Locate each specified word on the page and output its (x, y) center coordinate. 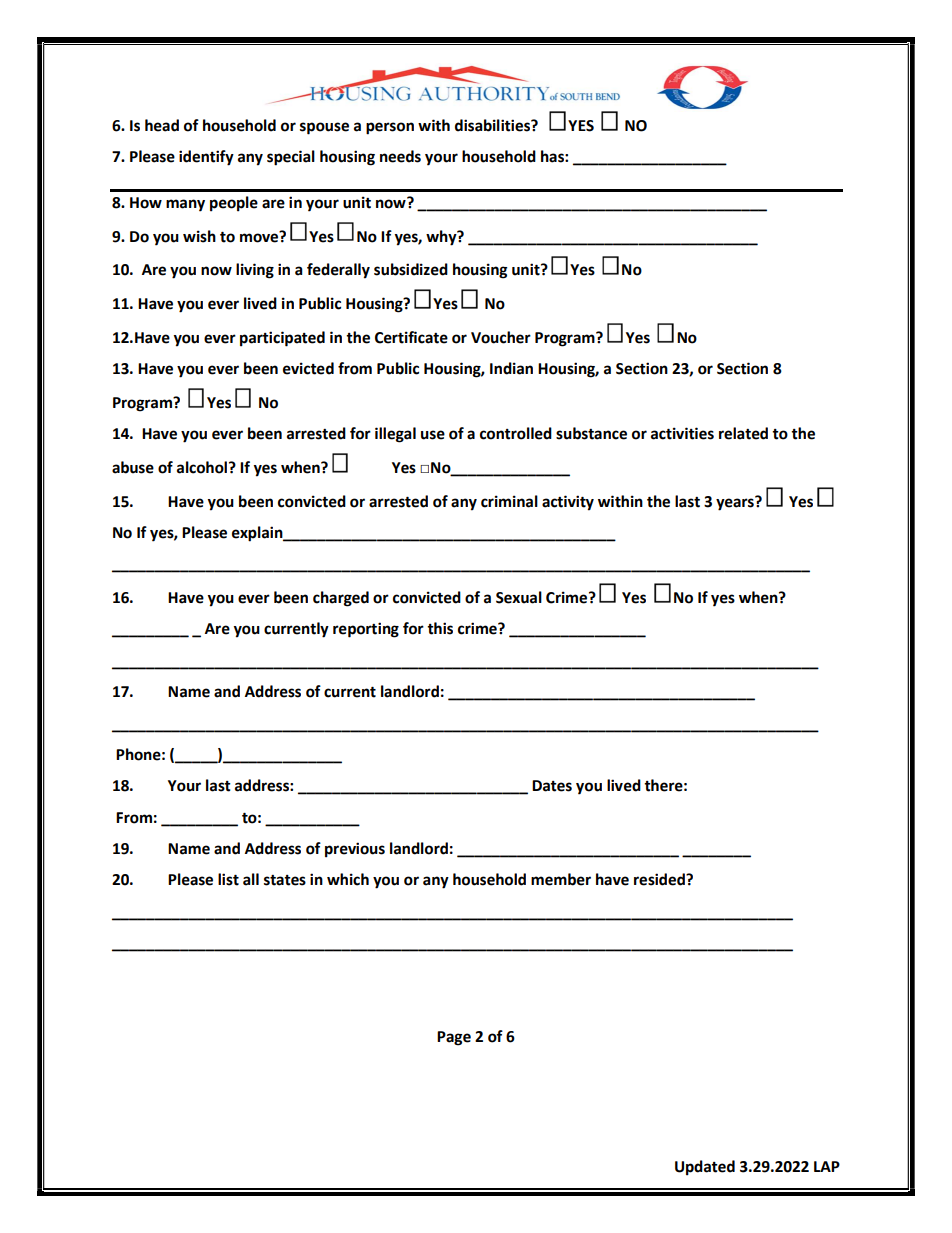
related (743, 433)
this (440, 628)
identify (206, 158)
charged (341, 599)
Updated (705, 1168)
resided (660, 879)
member (561, 879)
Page (454, 1038)
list (228, 879)
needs (400, 156)
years (736, 503)
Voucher (501, 337)
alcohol (203, 467)
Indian (511, 368)
